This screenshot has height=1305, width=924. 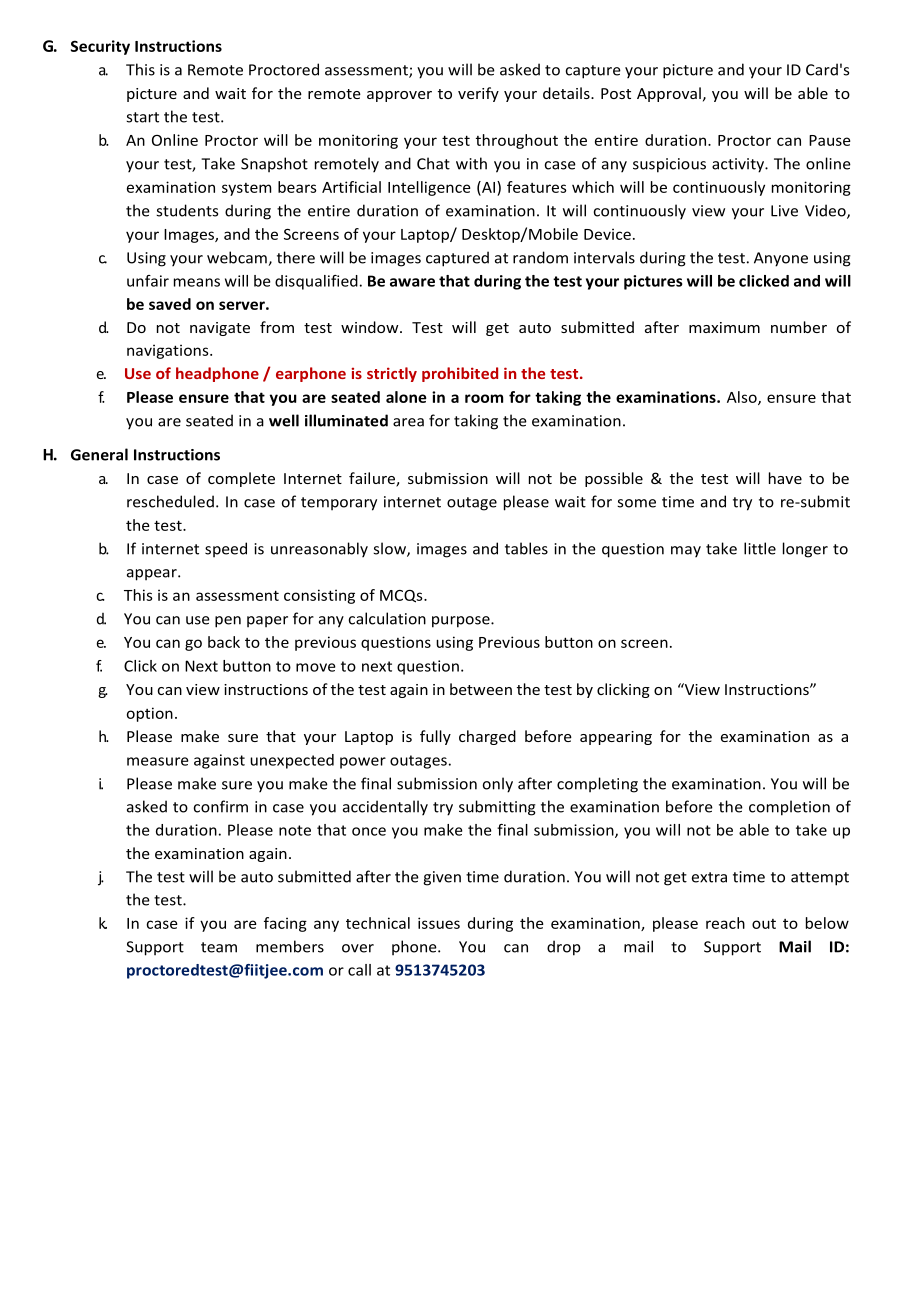 I want to click on verify, so click(x=478, y=94).
